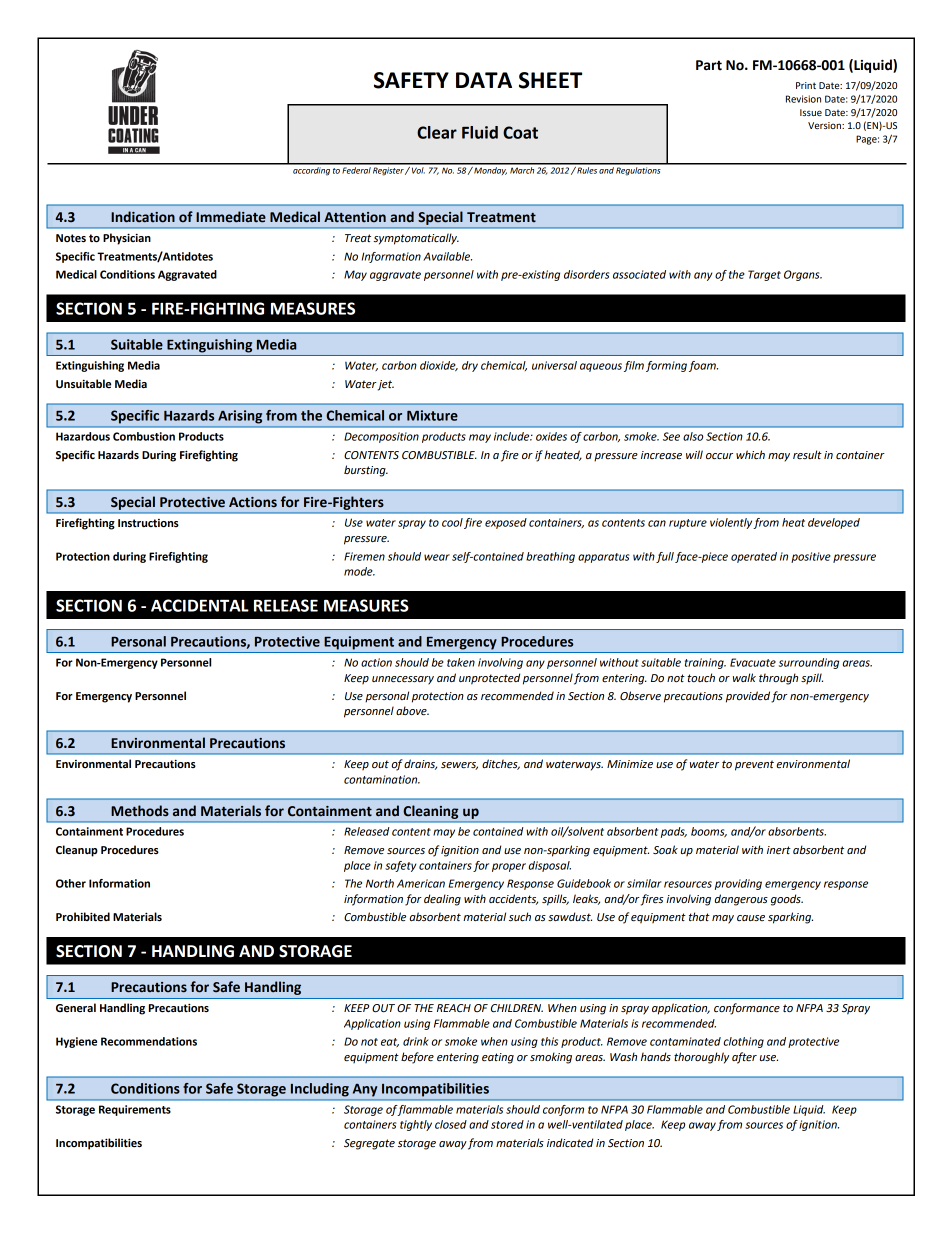 This image has height=1233, width=952. What do you see at coordinates (148, 523) in the image?
I see `Instructions` at bounding box center [148, 523].
